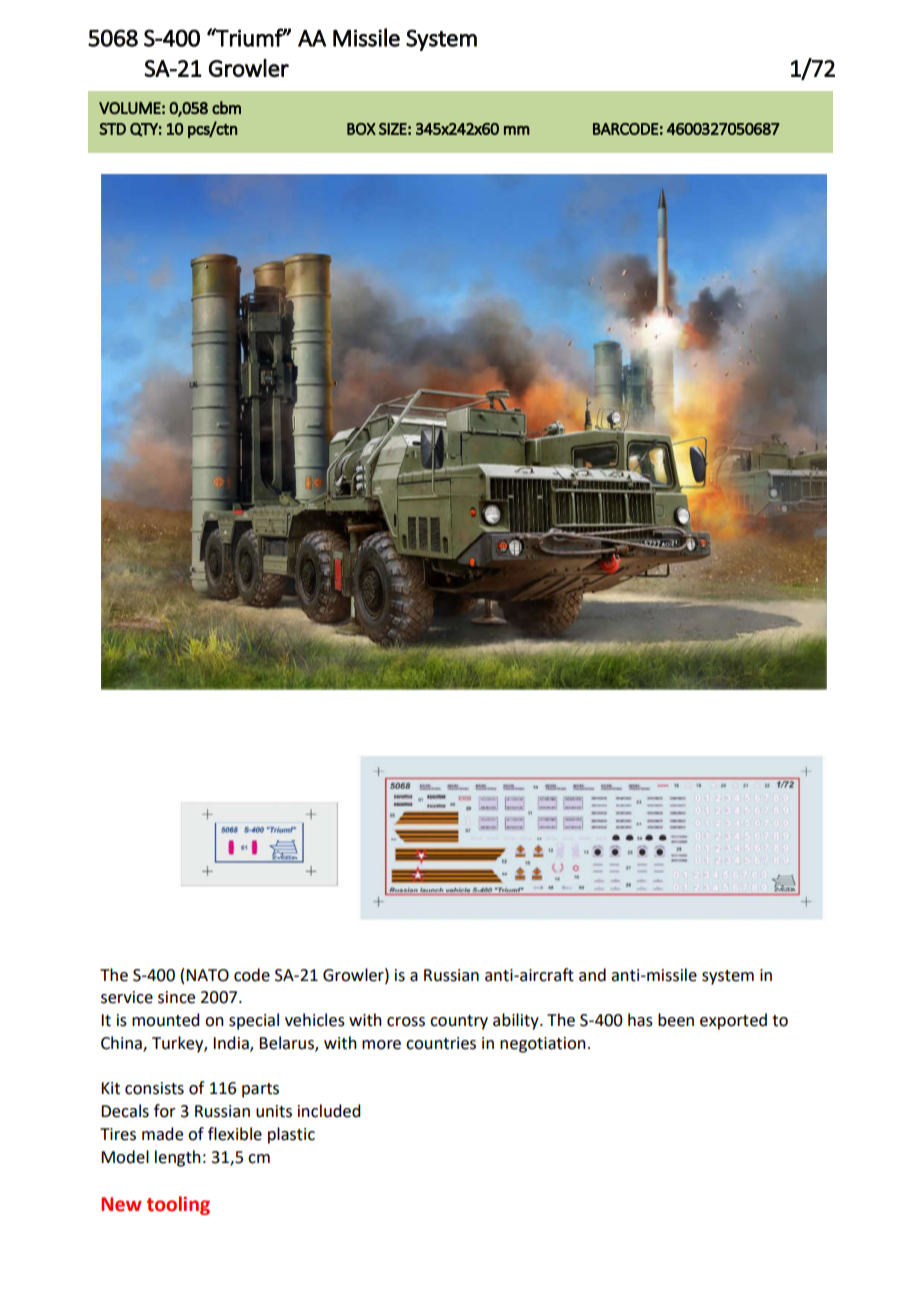  Describe the element at coordinates (176, 997) in the document. I see `since` at that location.
